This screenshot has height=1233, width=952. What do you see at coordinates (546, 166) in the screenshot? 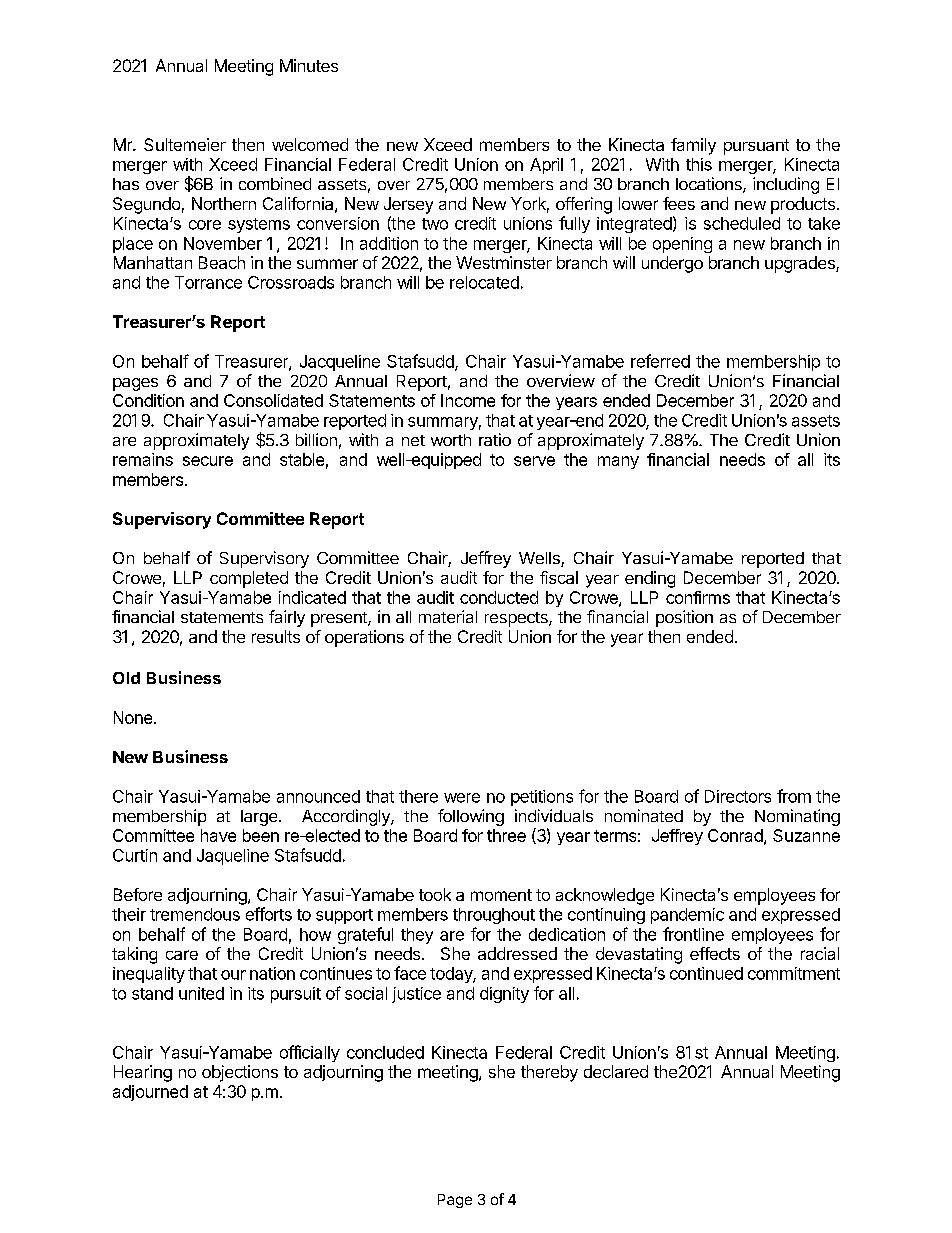
I see `April` at bounding box center [546, 166].
